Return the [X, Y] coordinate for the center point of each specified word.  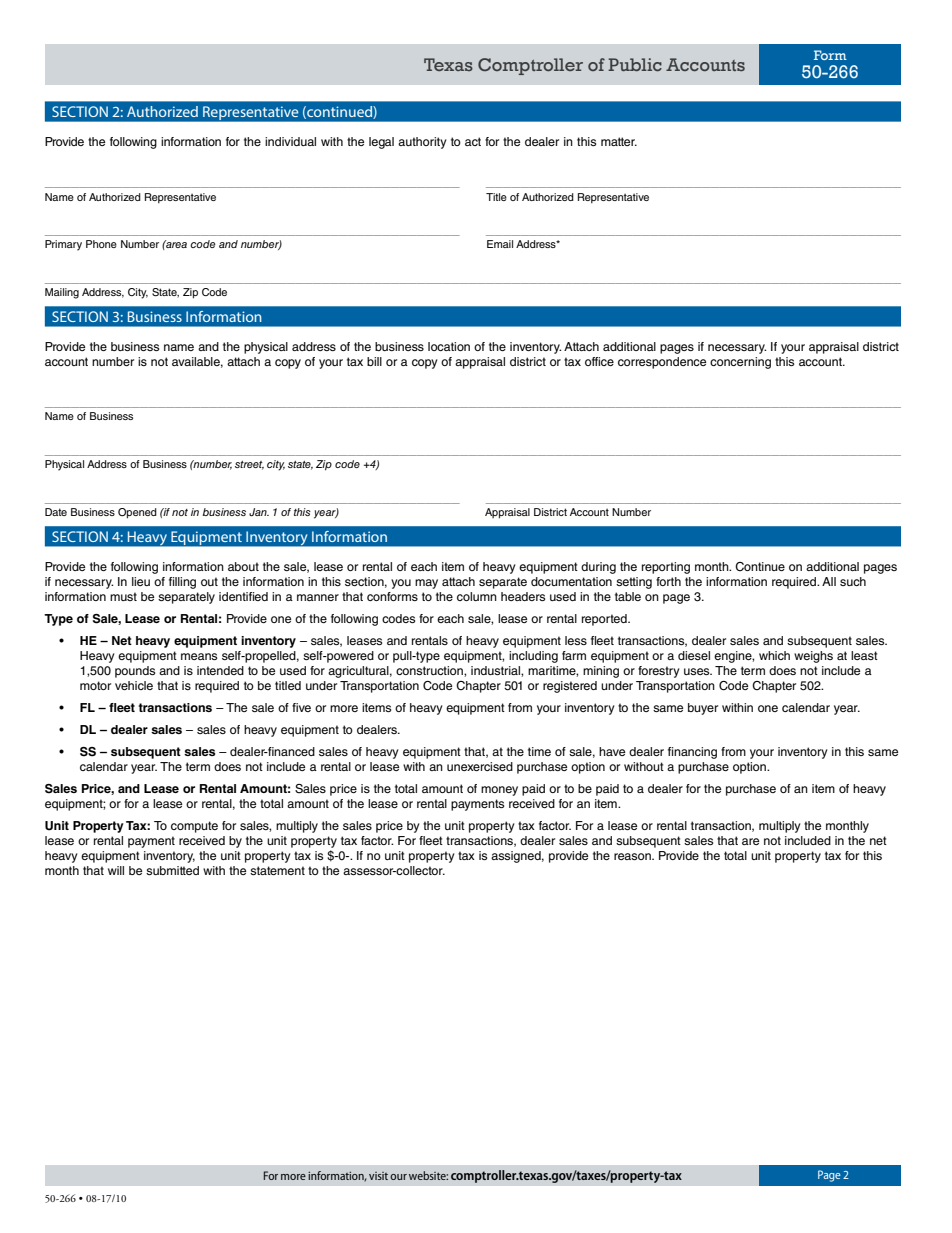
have [612, 751]
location [449, 346]
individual [290, 141]
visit [378, 1176]
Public [635, 64]
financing [692, 753]
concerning [740, 363]
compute [194, 827]
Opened [137, 513]
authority [422, 143]
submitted [172, 870]
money [499, 791]
